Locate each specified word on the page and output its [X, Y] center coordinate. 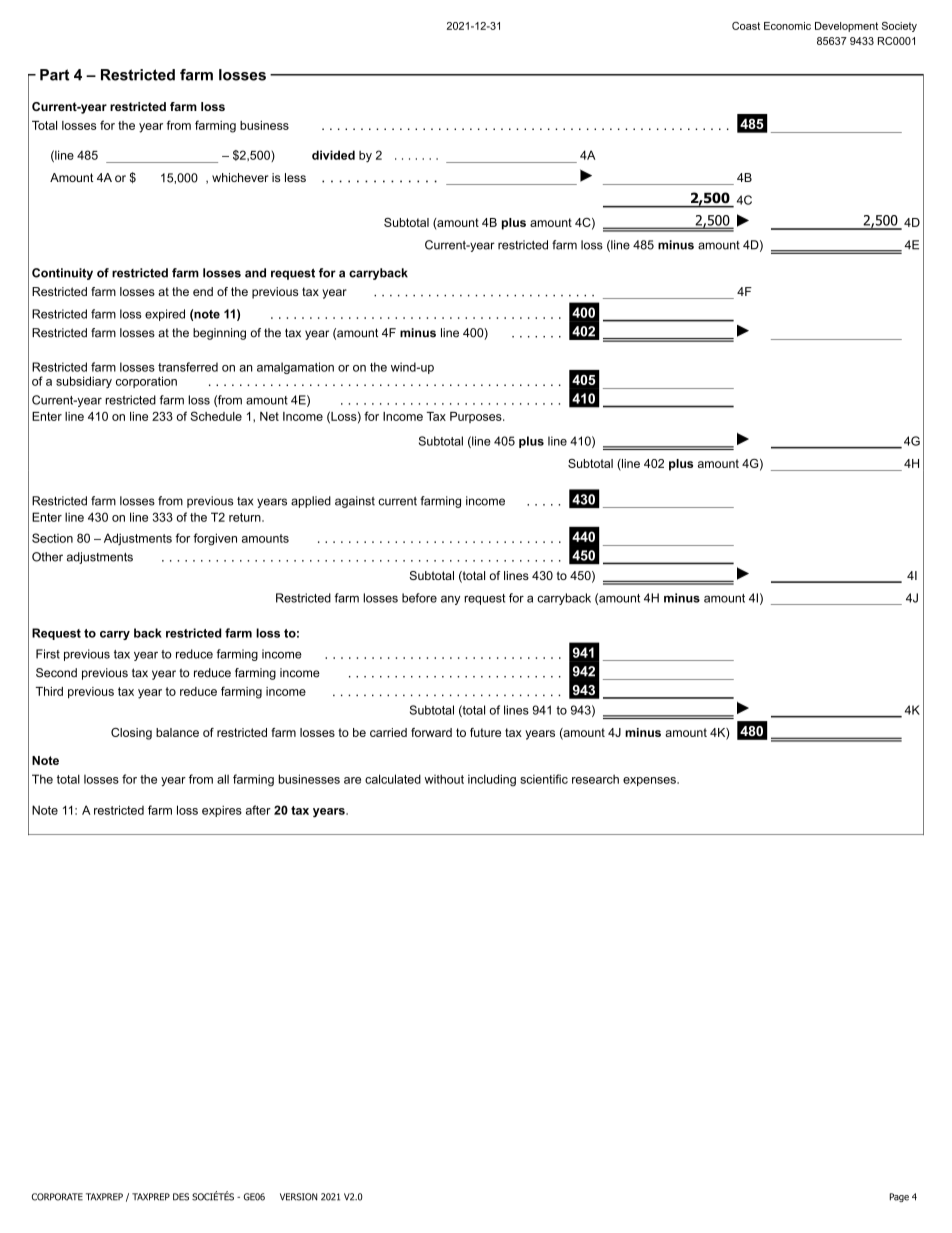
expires [222, 811]
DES [181, 1197]
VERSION [298, 1197]
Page [899, 1197]
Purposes [477, 417]
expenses [650, 781]
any [450, 600]
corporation [146, 382]
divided [333, 155]
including [492, 780]
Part [54, 75]
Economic [787, 26]
